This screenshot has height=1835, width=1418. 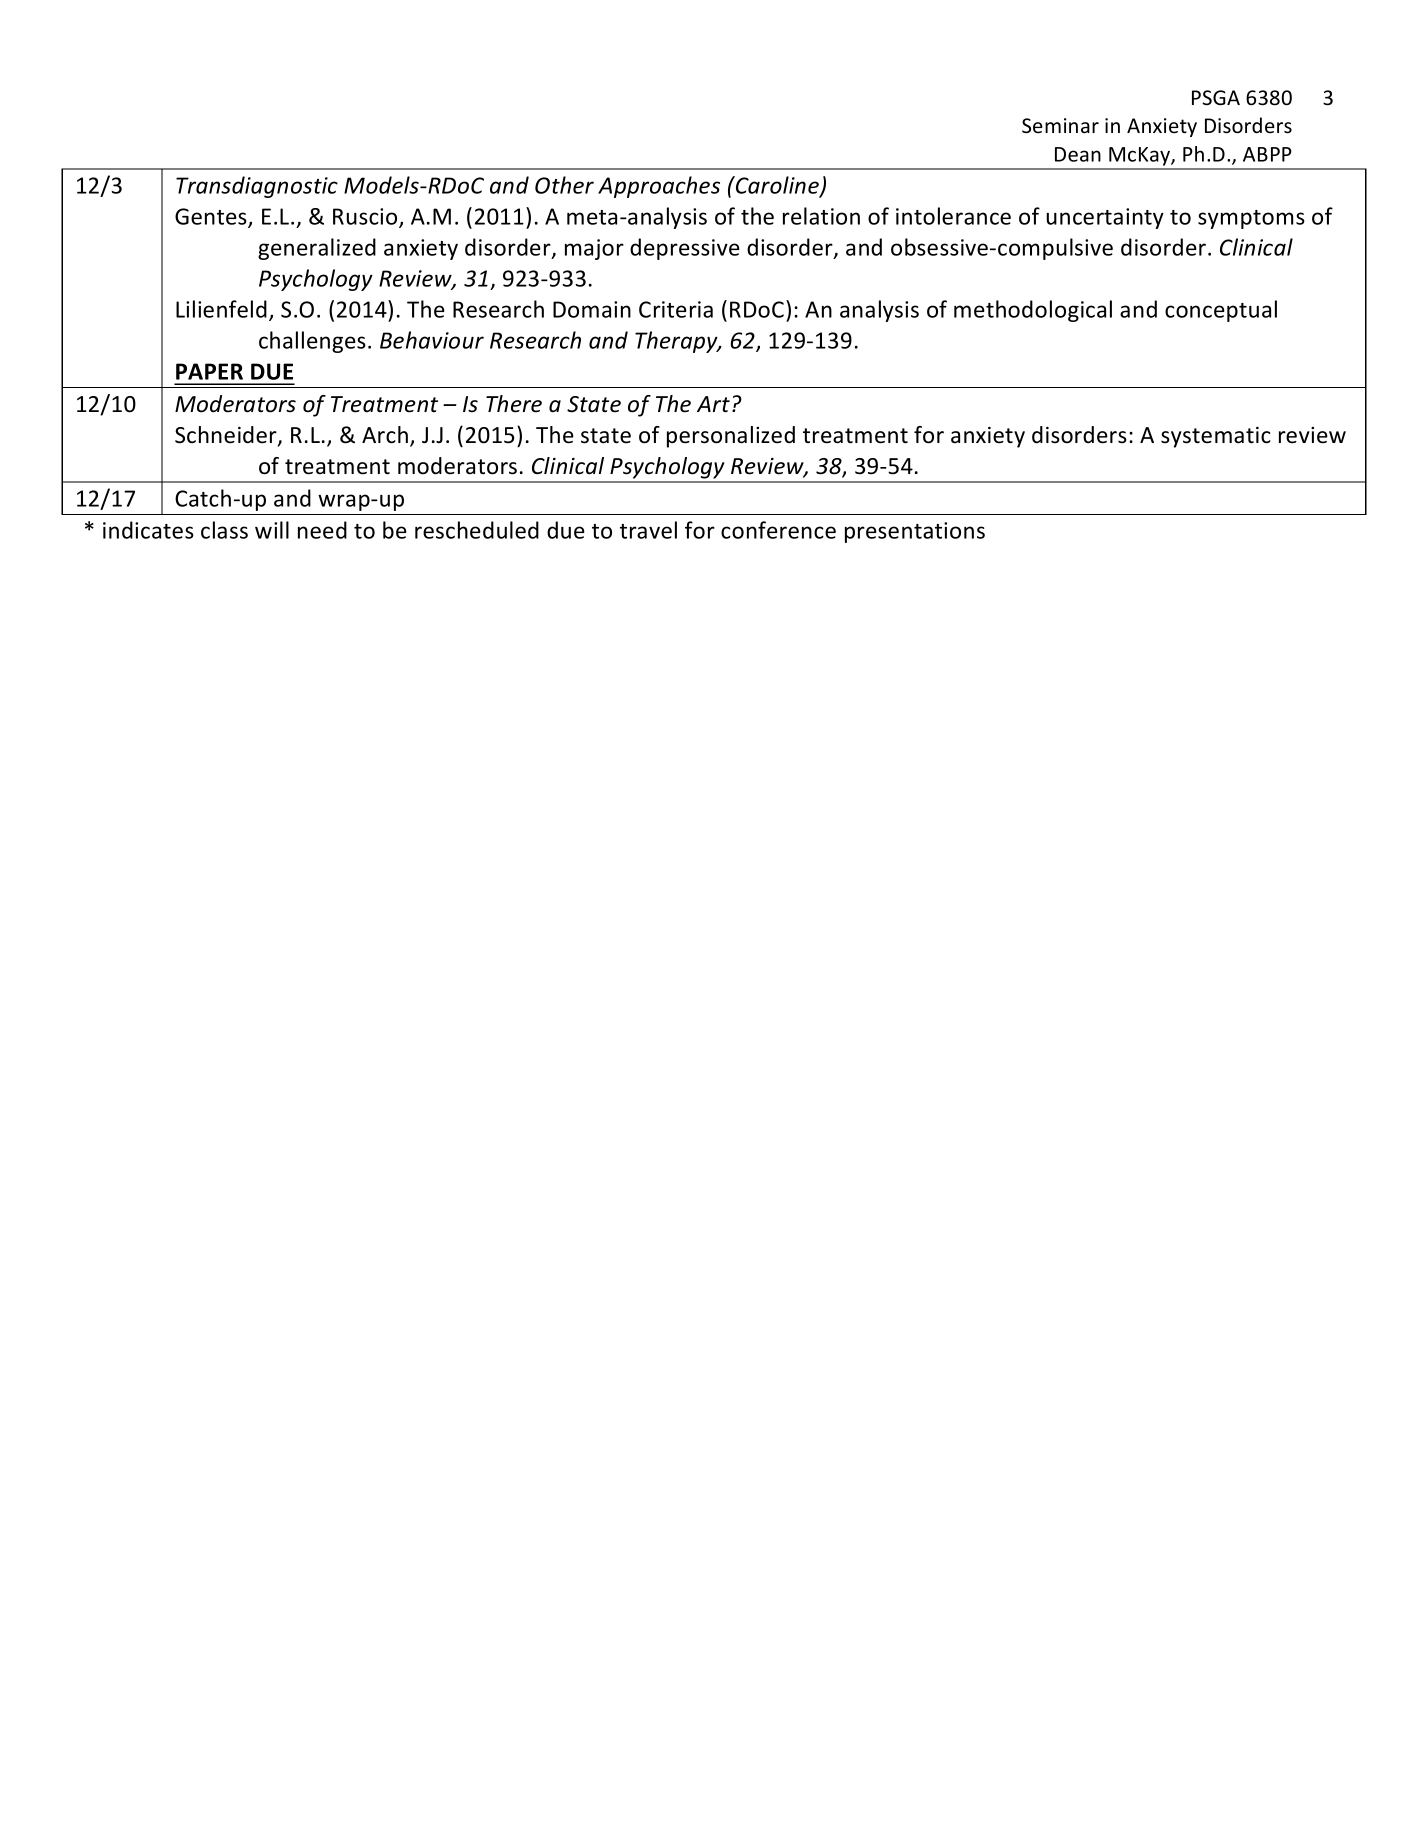 I want to click on Other, so click(x=564, y=185).
